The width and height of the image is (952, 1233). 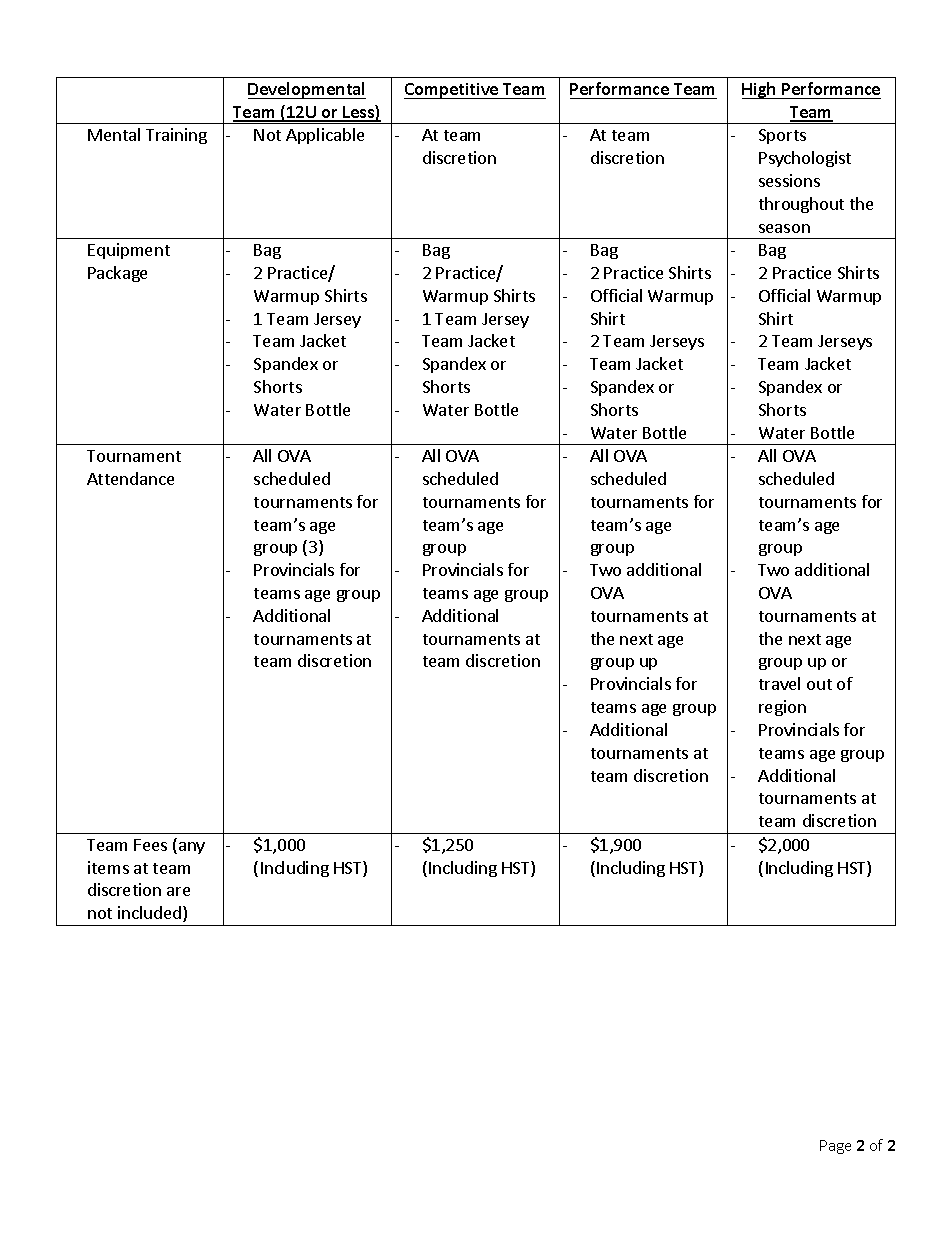 What do you see at coordinates (190, 848) in the image?
I see `any` at bounding box center [190, 848].
